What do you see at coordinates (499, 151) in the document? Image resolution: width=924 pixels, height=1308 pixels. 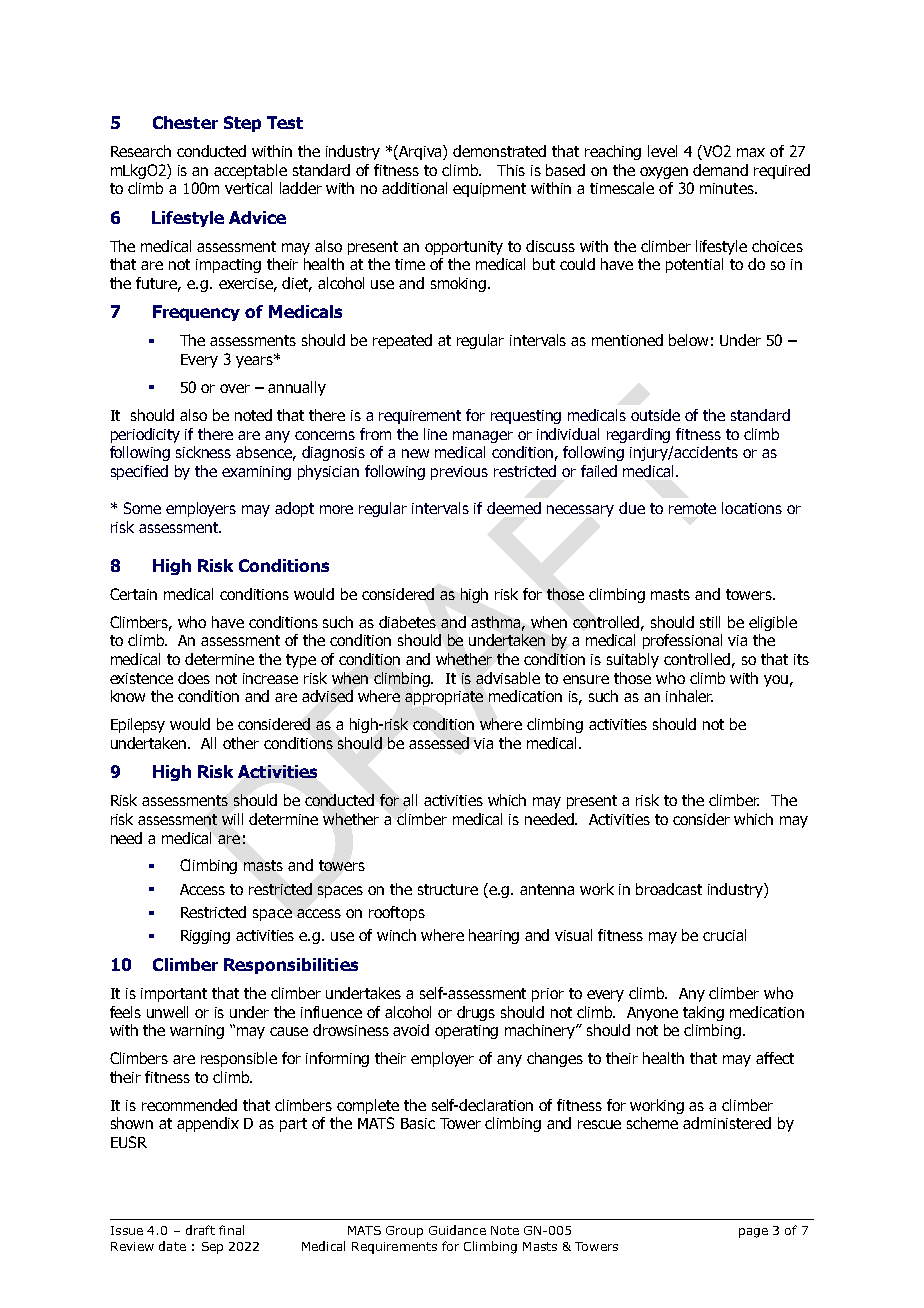 I see `demonstrated` at bounding box center [499, 151].
